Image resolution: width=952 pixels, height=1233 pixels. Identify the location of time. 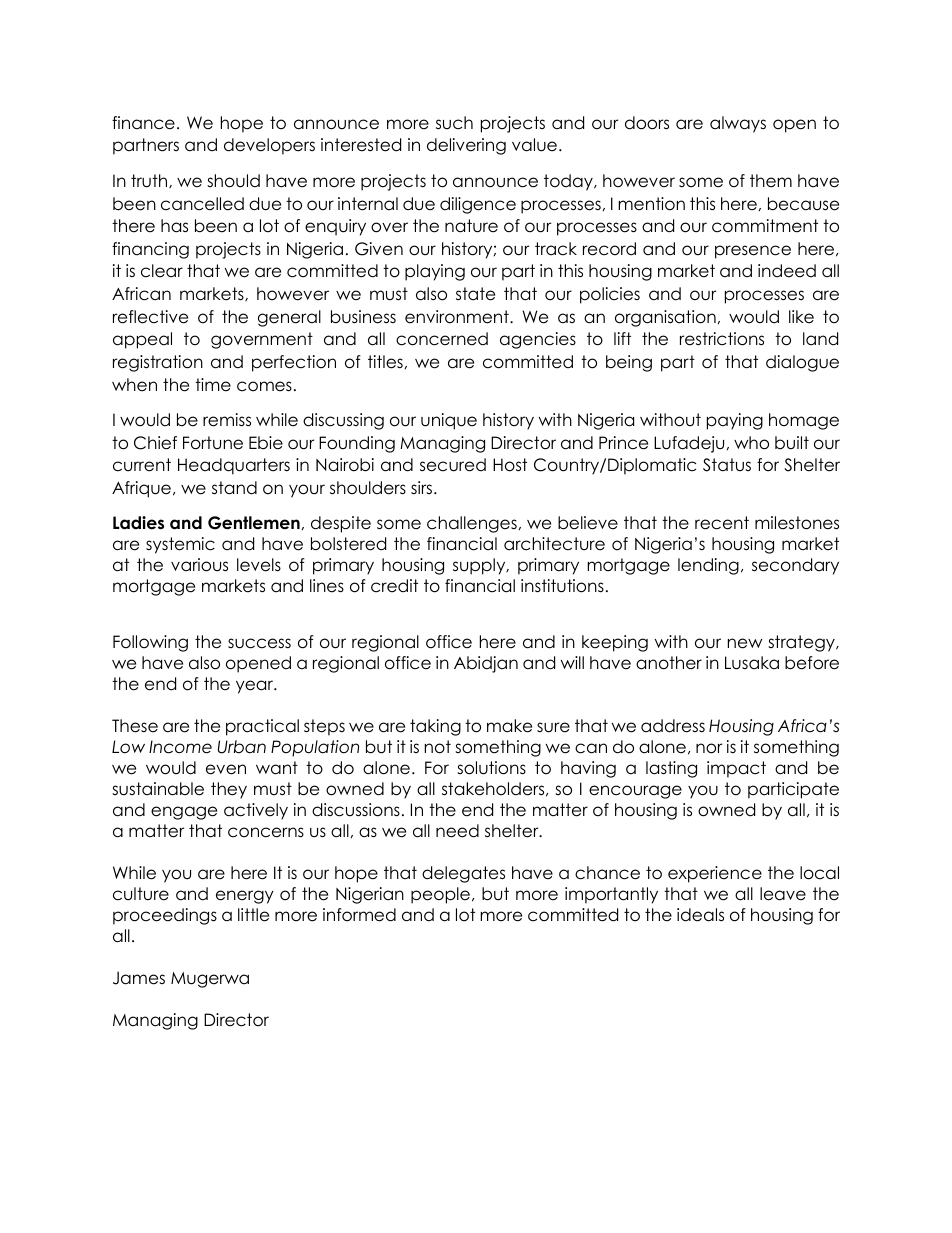
(213, 385).
